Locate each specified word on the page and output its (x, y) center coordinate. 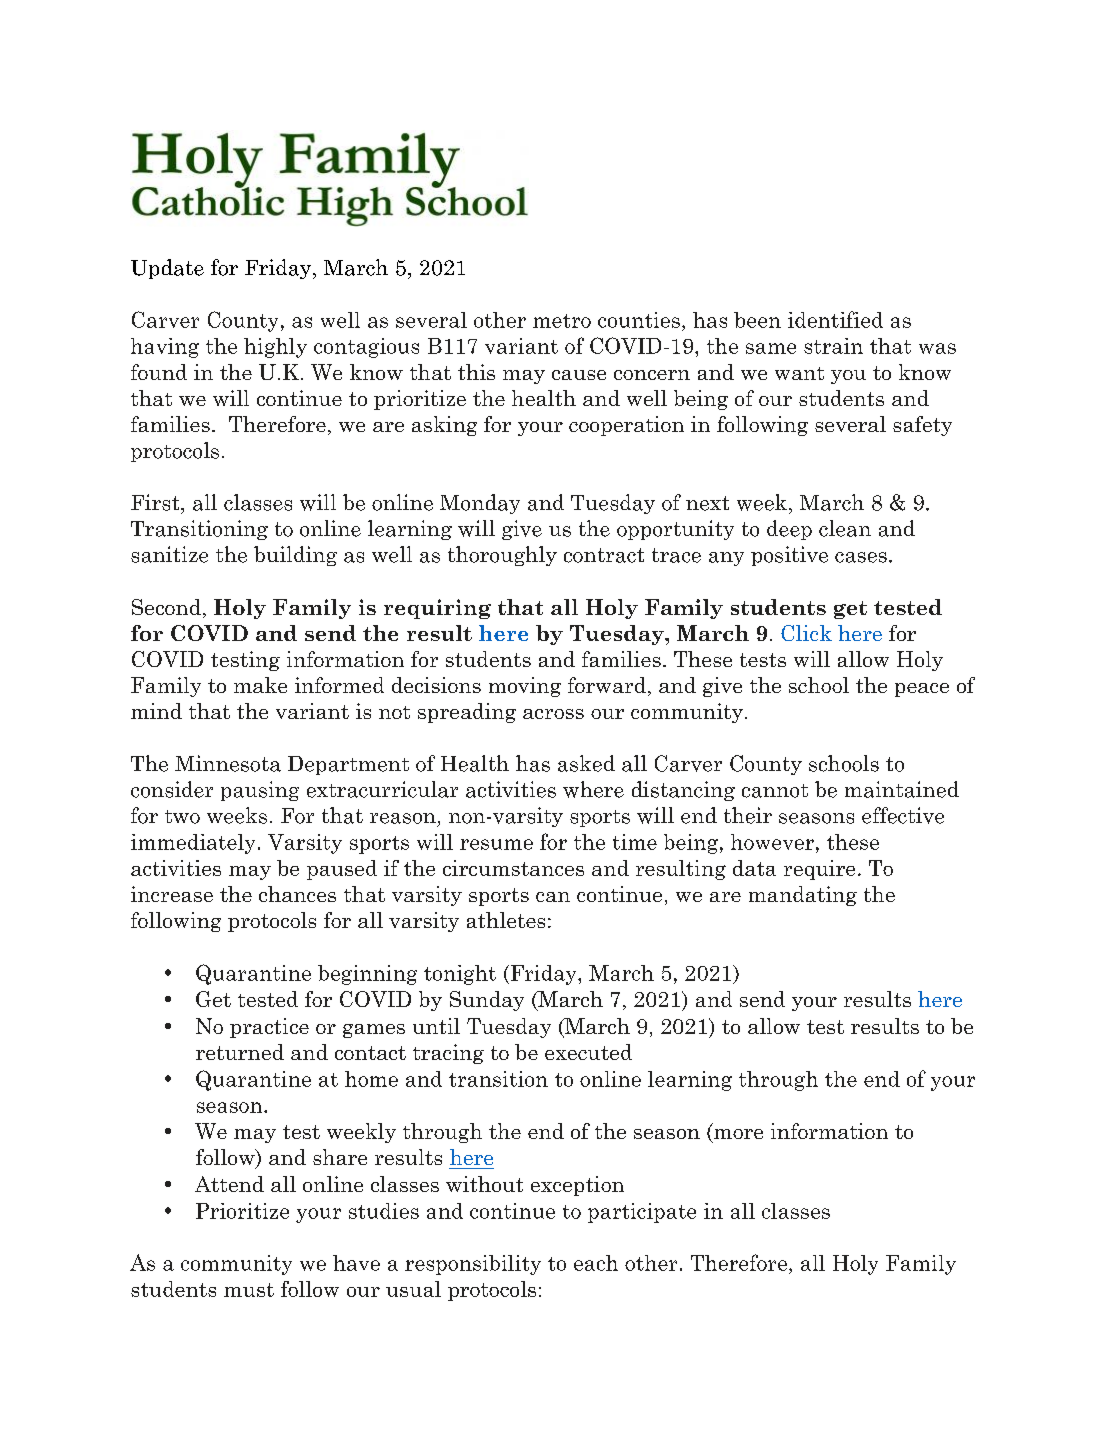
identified (835, 319)
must (249, 1290)
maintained (902, 789)
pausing (260, 791)
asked (586, 763)
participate (642, 1213)
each (596, 1263)
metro (562, 321)
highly (275, 348)
